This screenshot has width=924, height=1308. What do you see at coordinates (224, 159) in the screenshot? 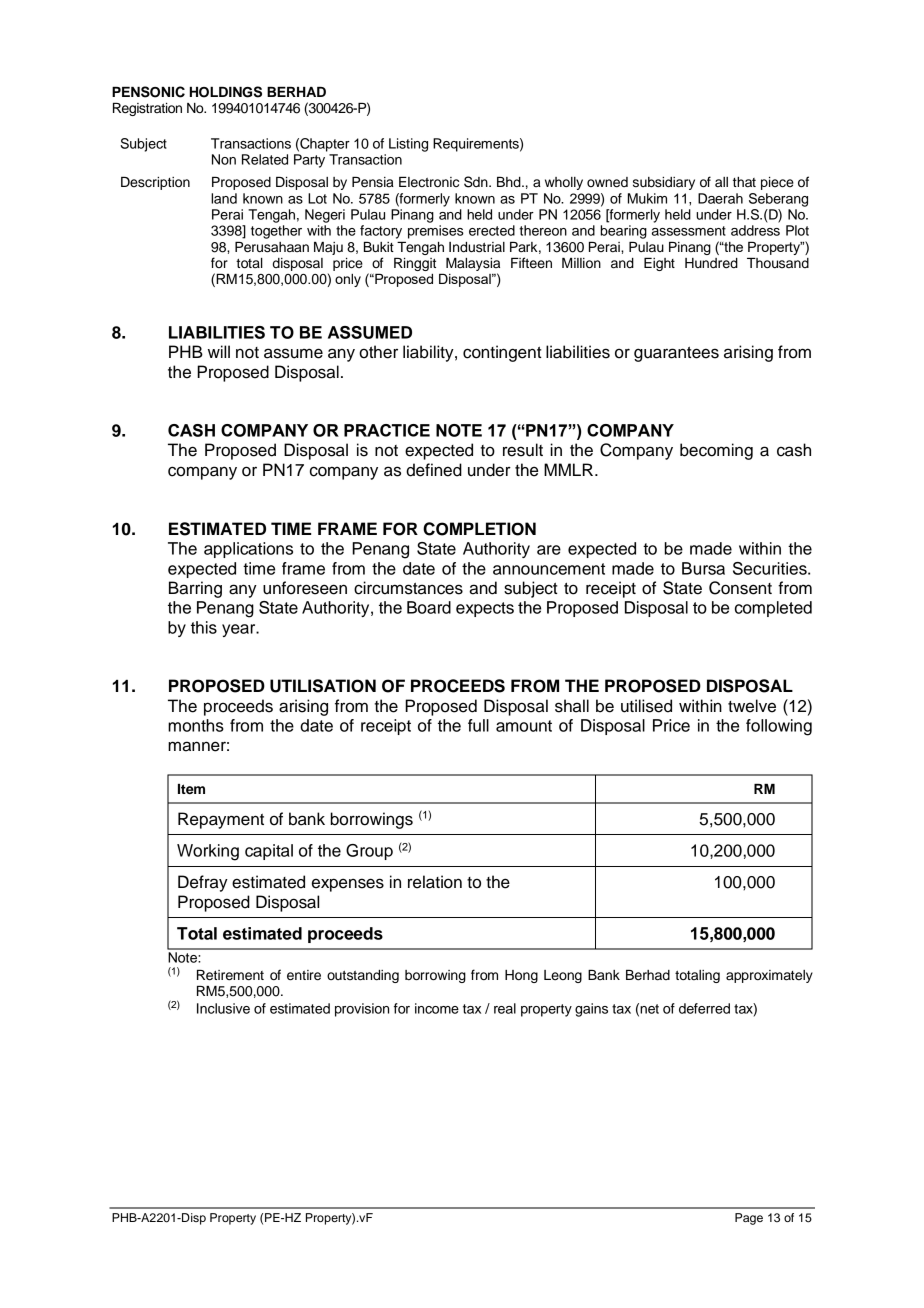
I see `Non` at bounding box center [224, 159].
